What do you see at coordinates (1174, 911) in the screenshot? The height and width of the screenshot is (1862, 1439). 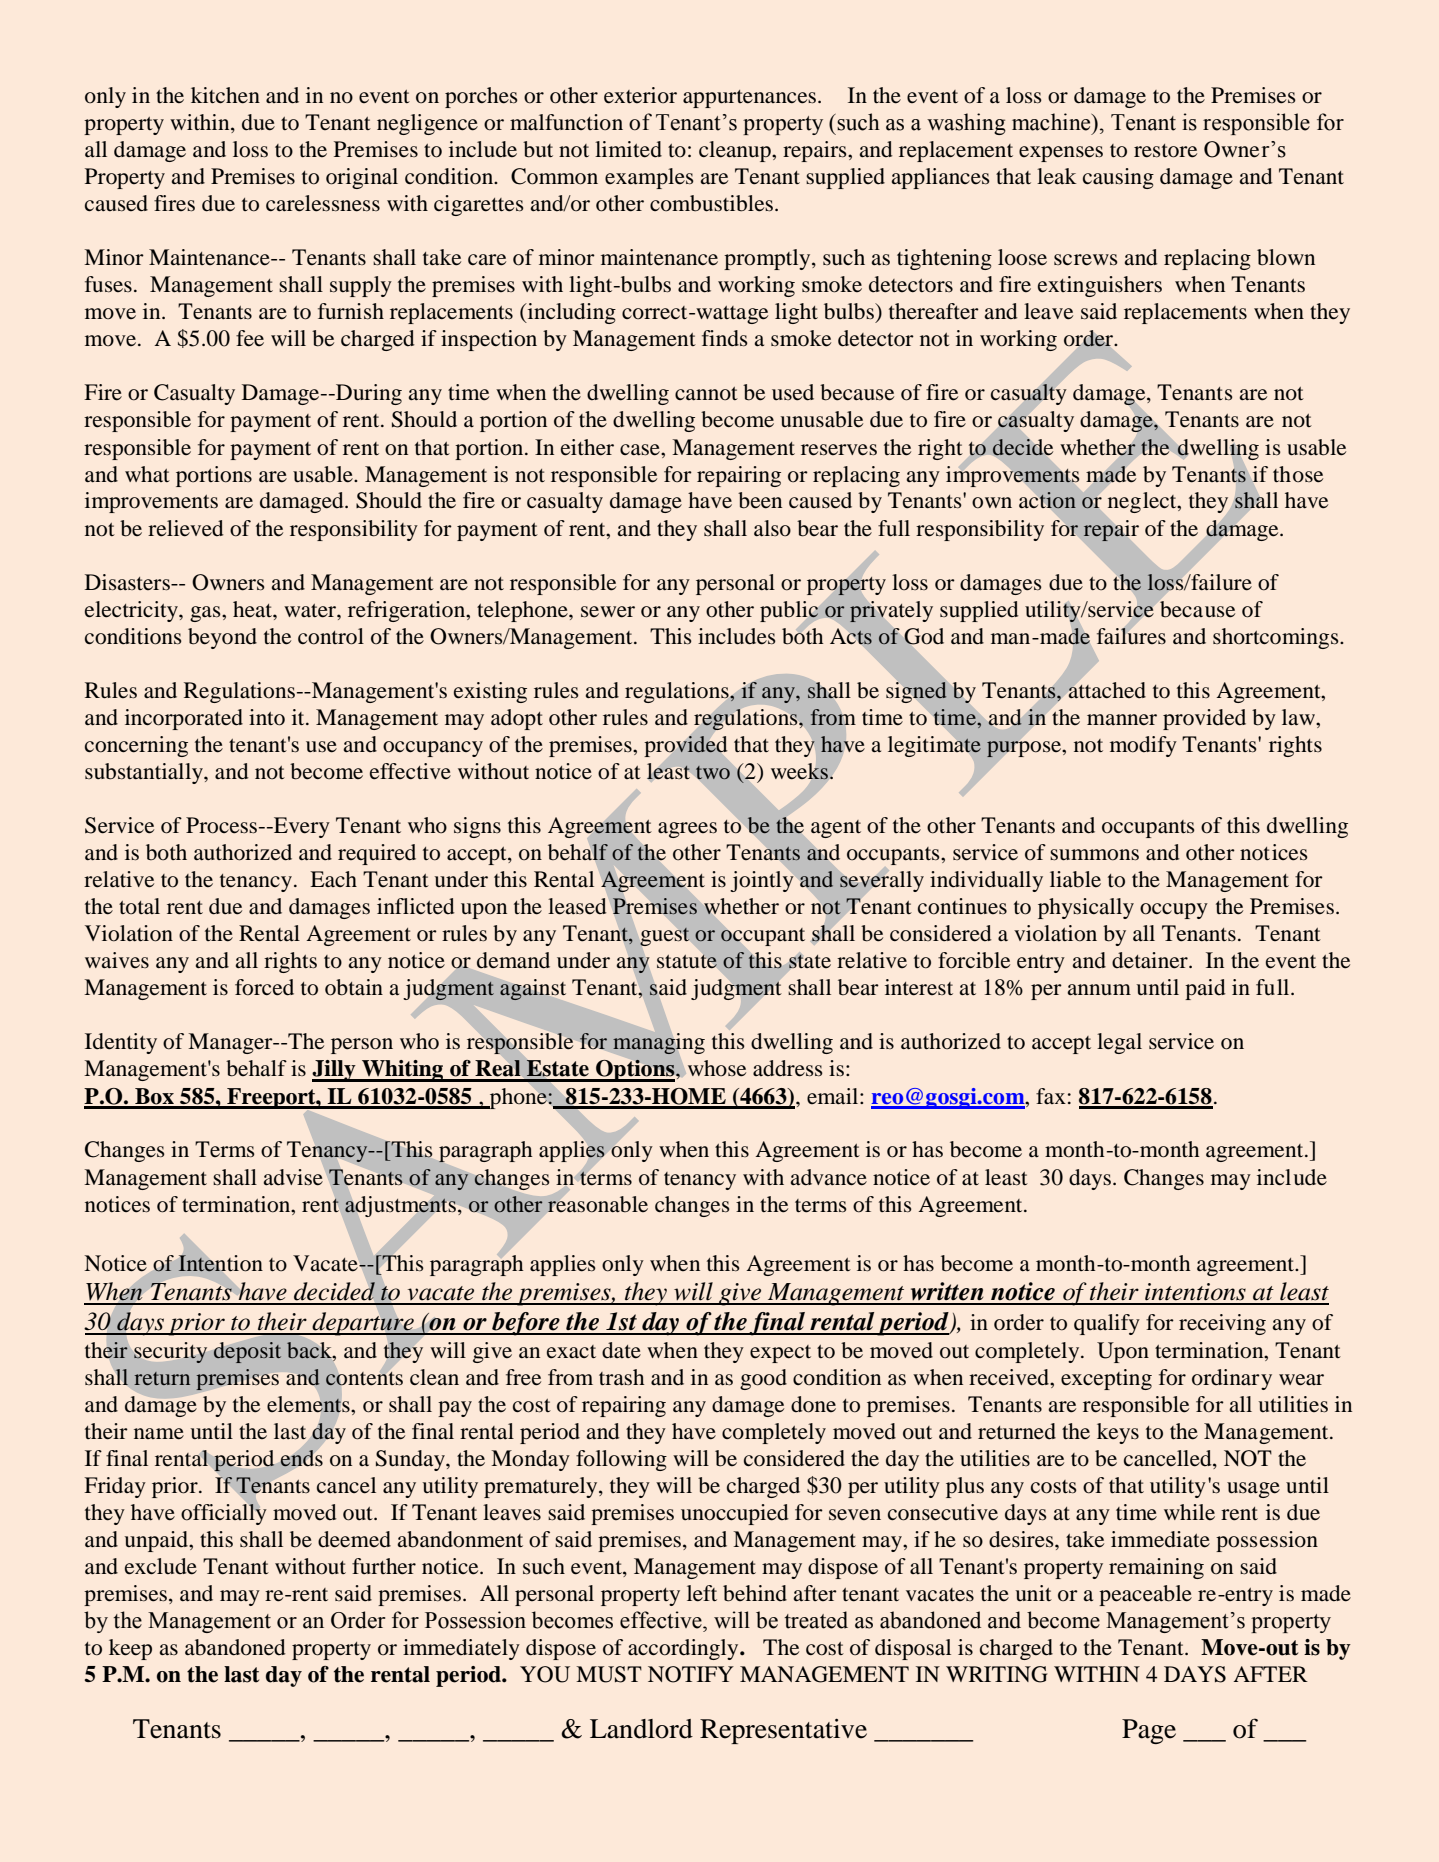 I see `occupy` at bounding box center [1174, 911].
